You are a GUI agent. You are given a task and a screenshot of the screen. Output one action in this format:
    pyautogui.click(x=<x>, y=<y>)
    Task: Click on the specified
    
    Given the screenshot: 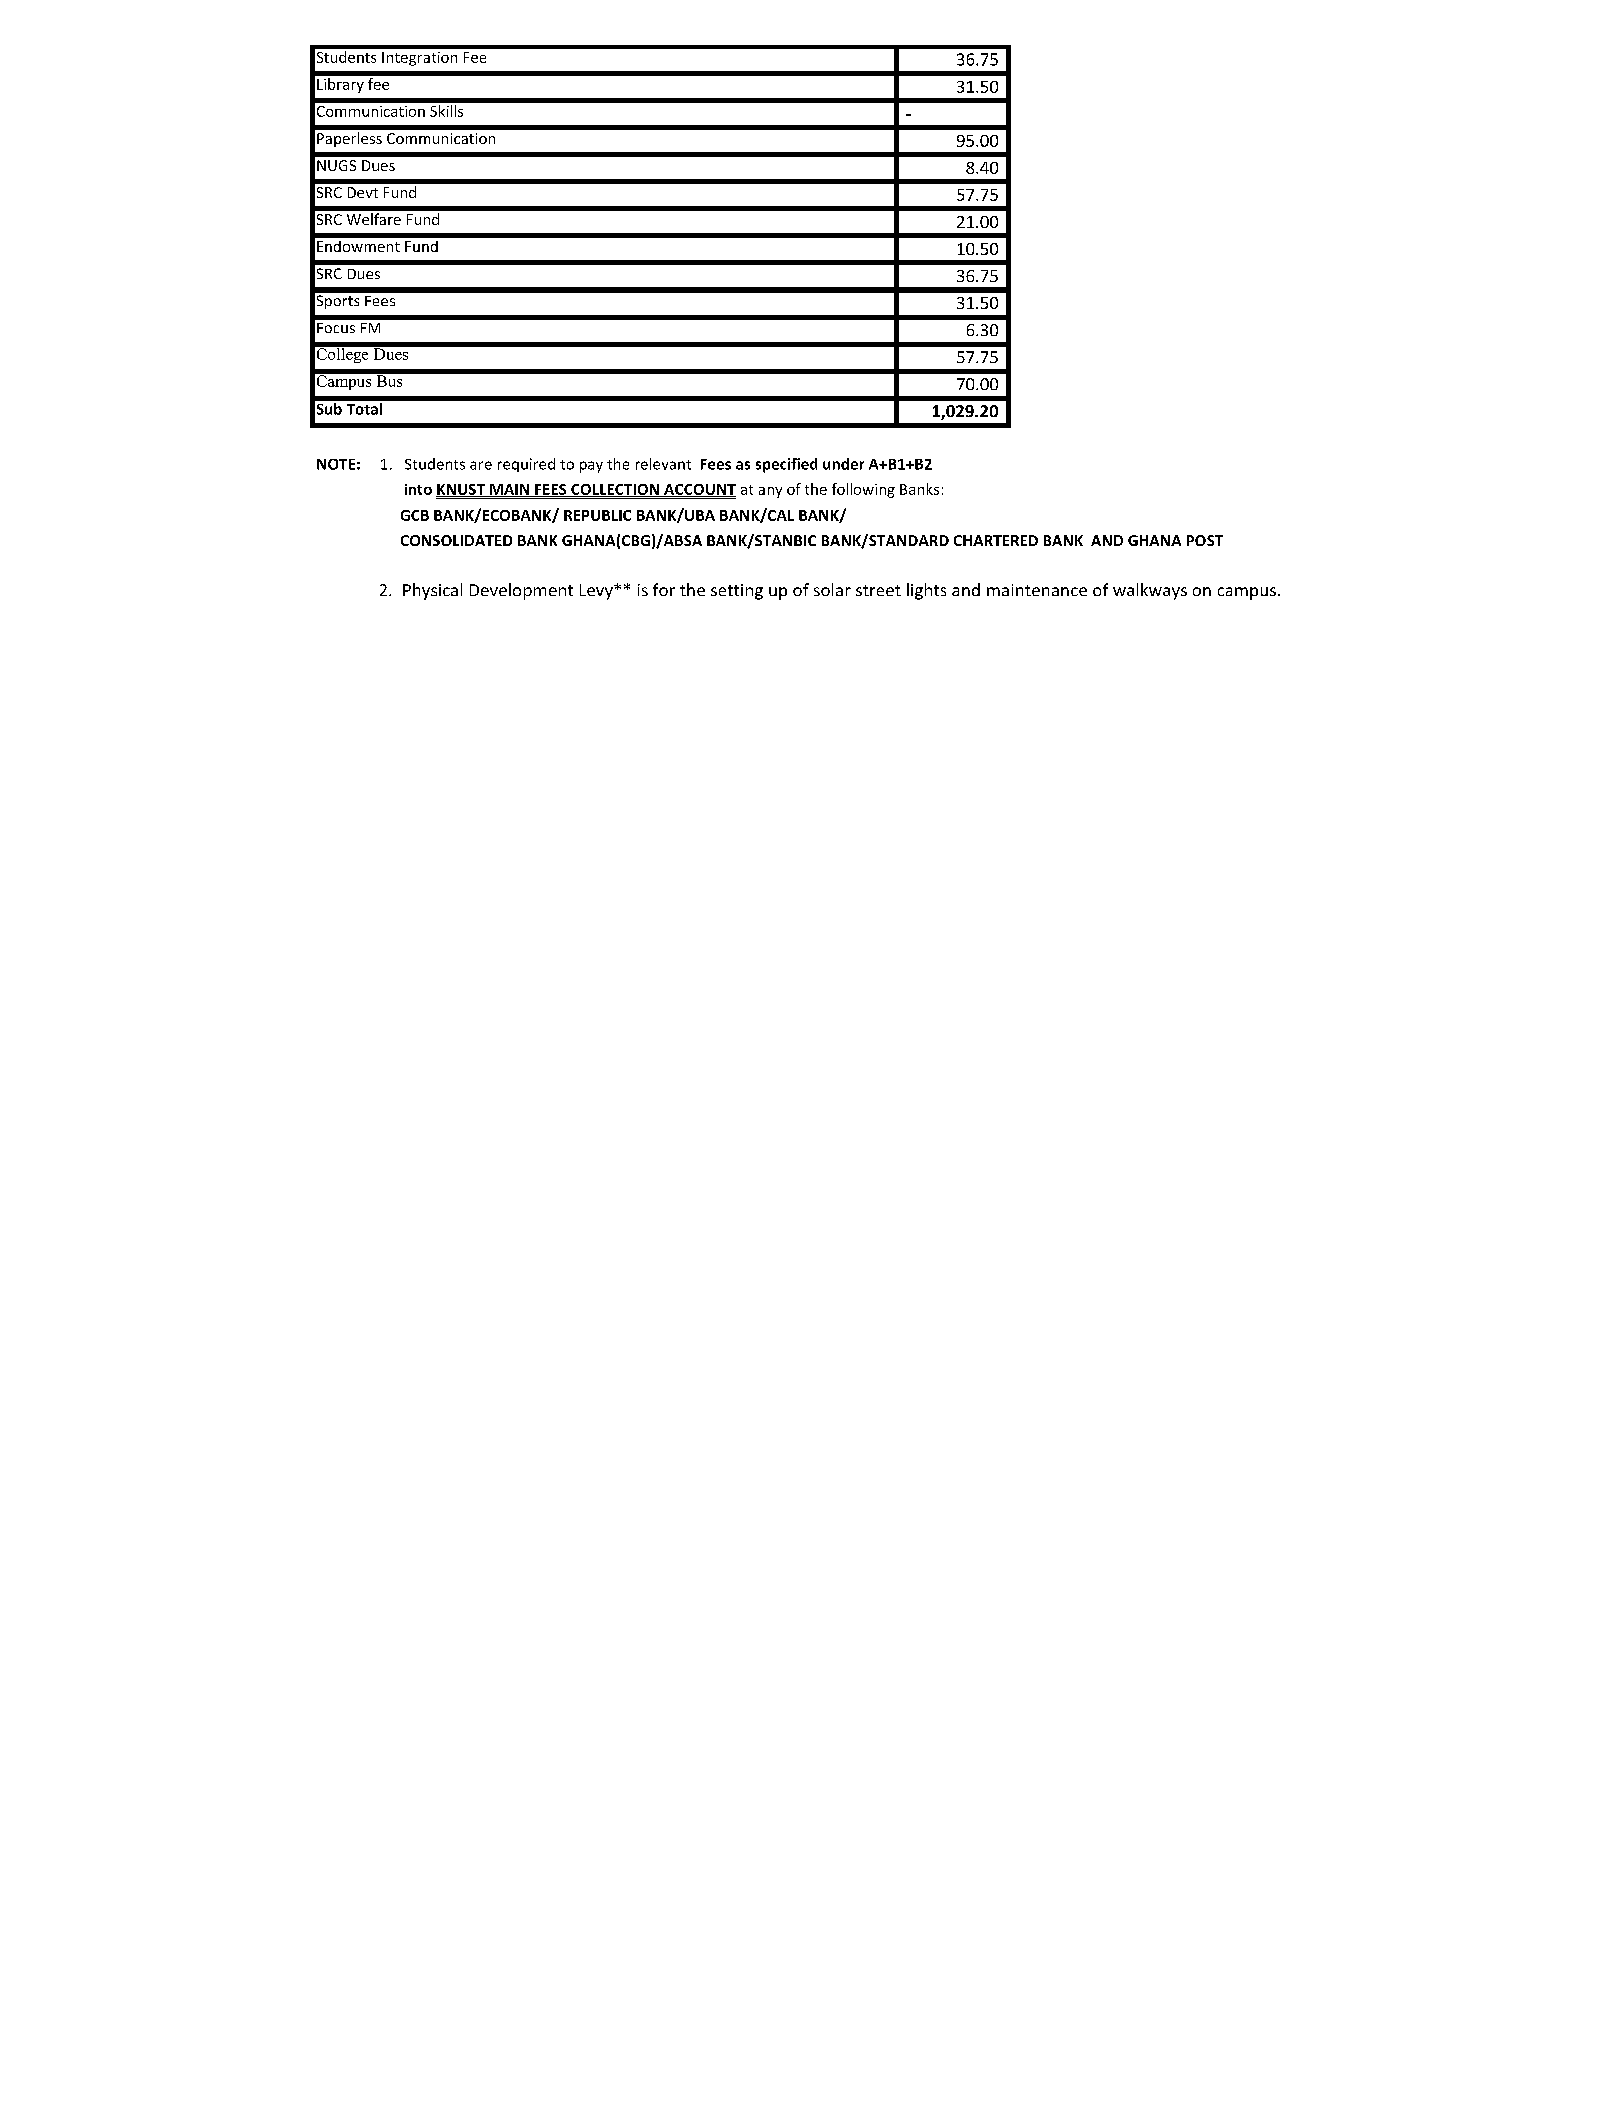 What is the action you would take?
    pyautogui.click(x=786, y=465)
